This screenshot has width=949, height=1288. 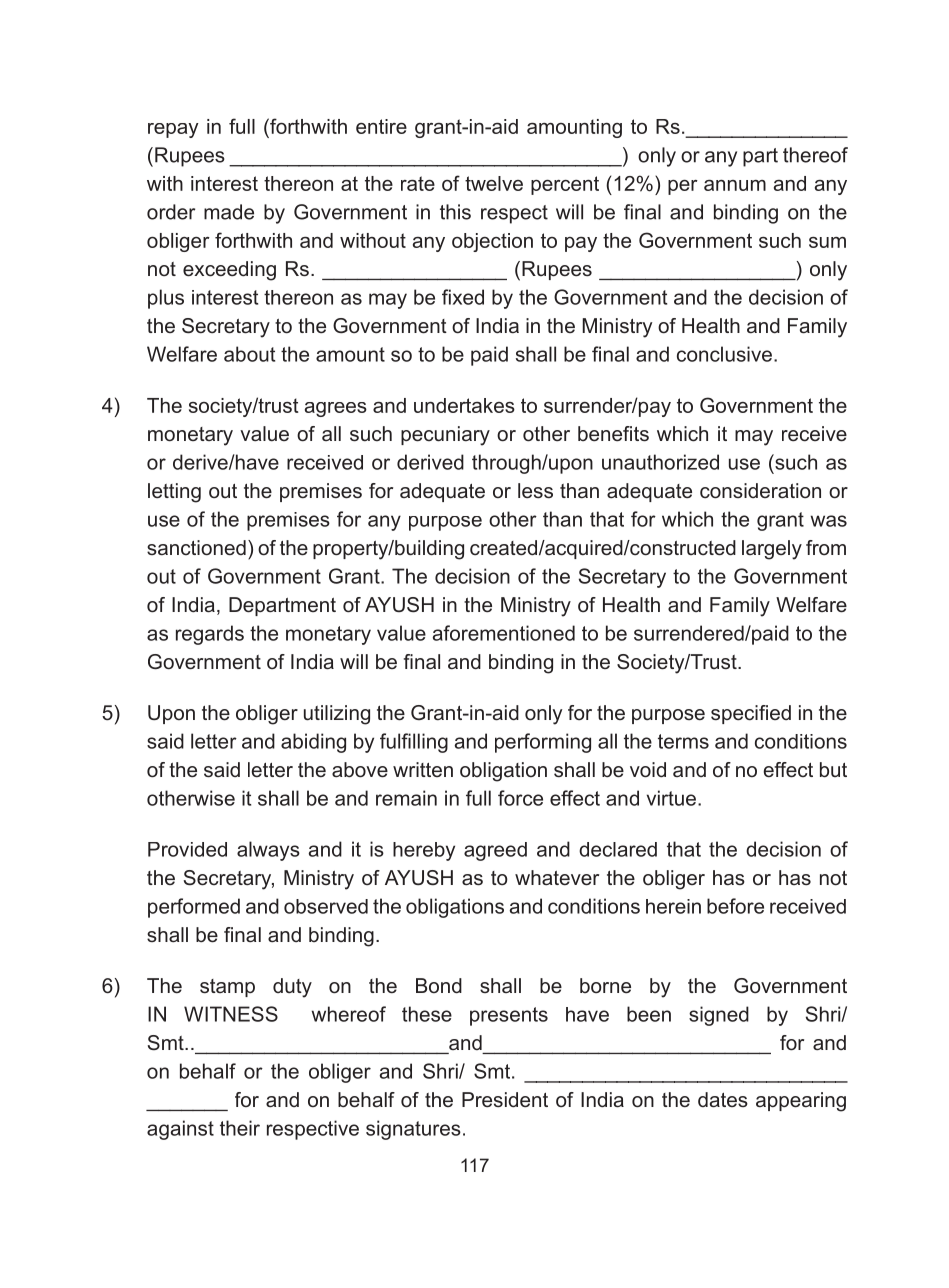 What do you see at coordinates (735, 185) in the screenshot?
I see `annum` at bounding box center [735, 185].
